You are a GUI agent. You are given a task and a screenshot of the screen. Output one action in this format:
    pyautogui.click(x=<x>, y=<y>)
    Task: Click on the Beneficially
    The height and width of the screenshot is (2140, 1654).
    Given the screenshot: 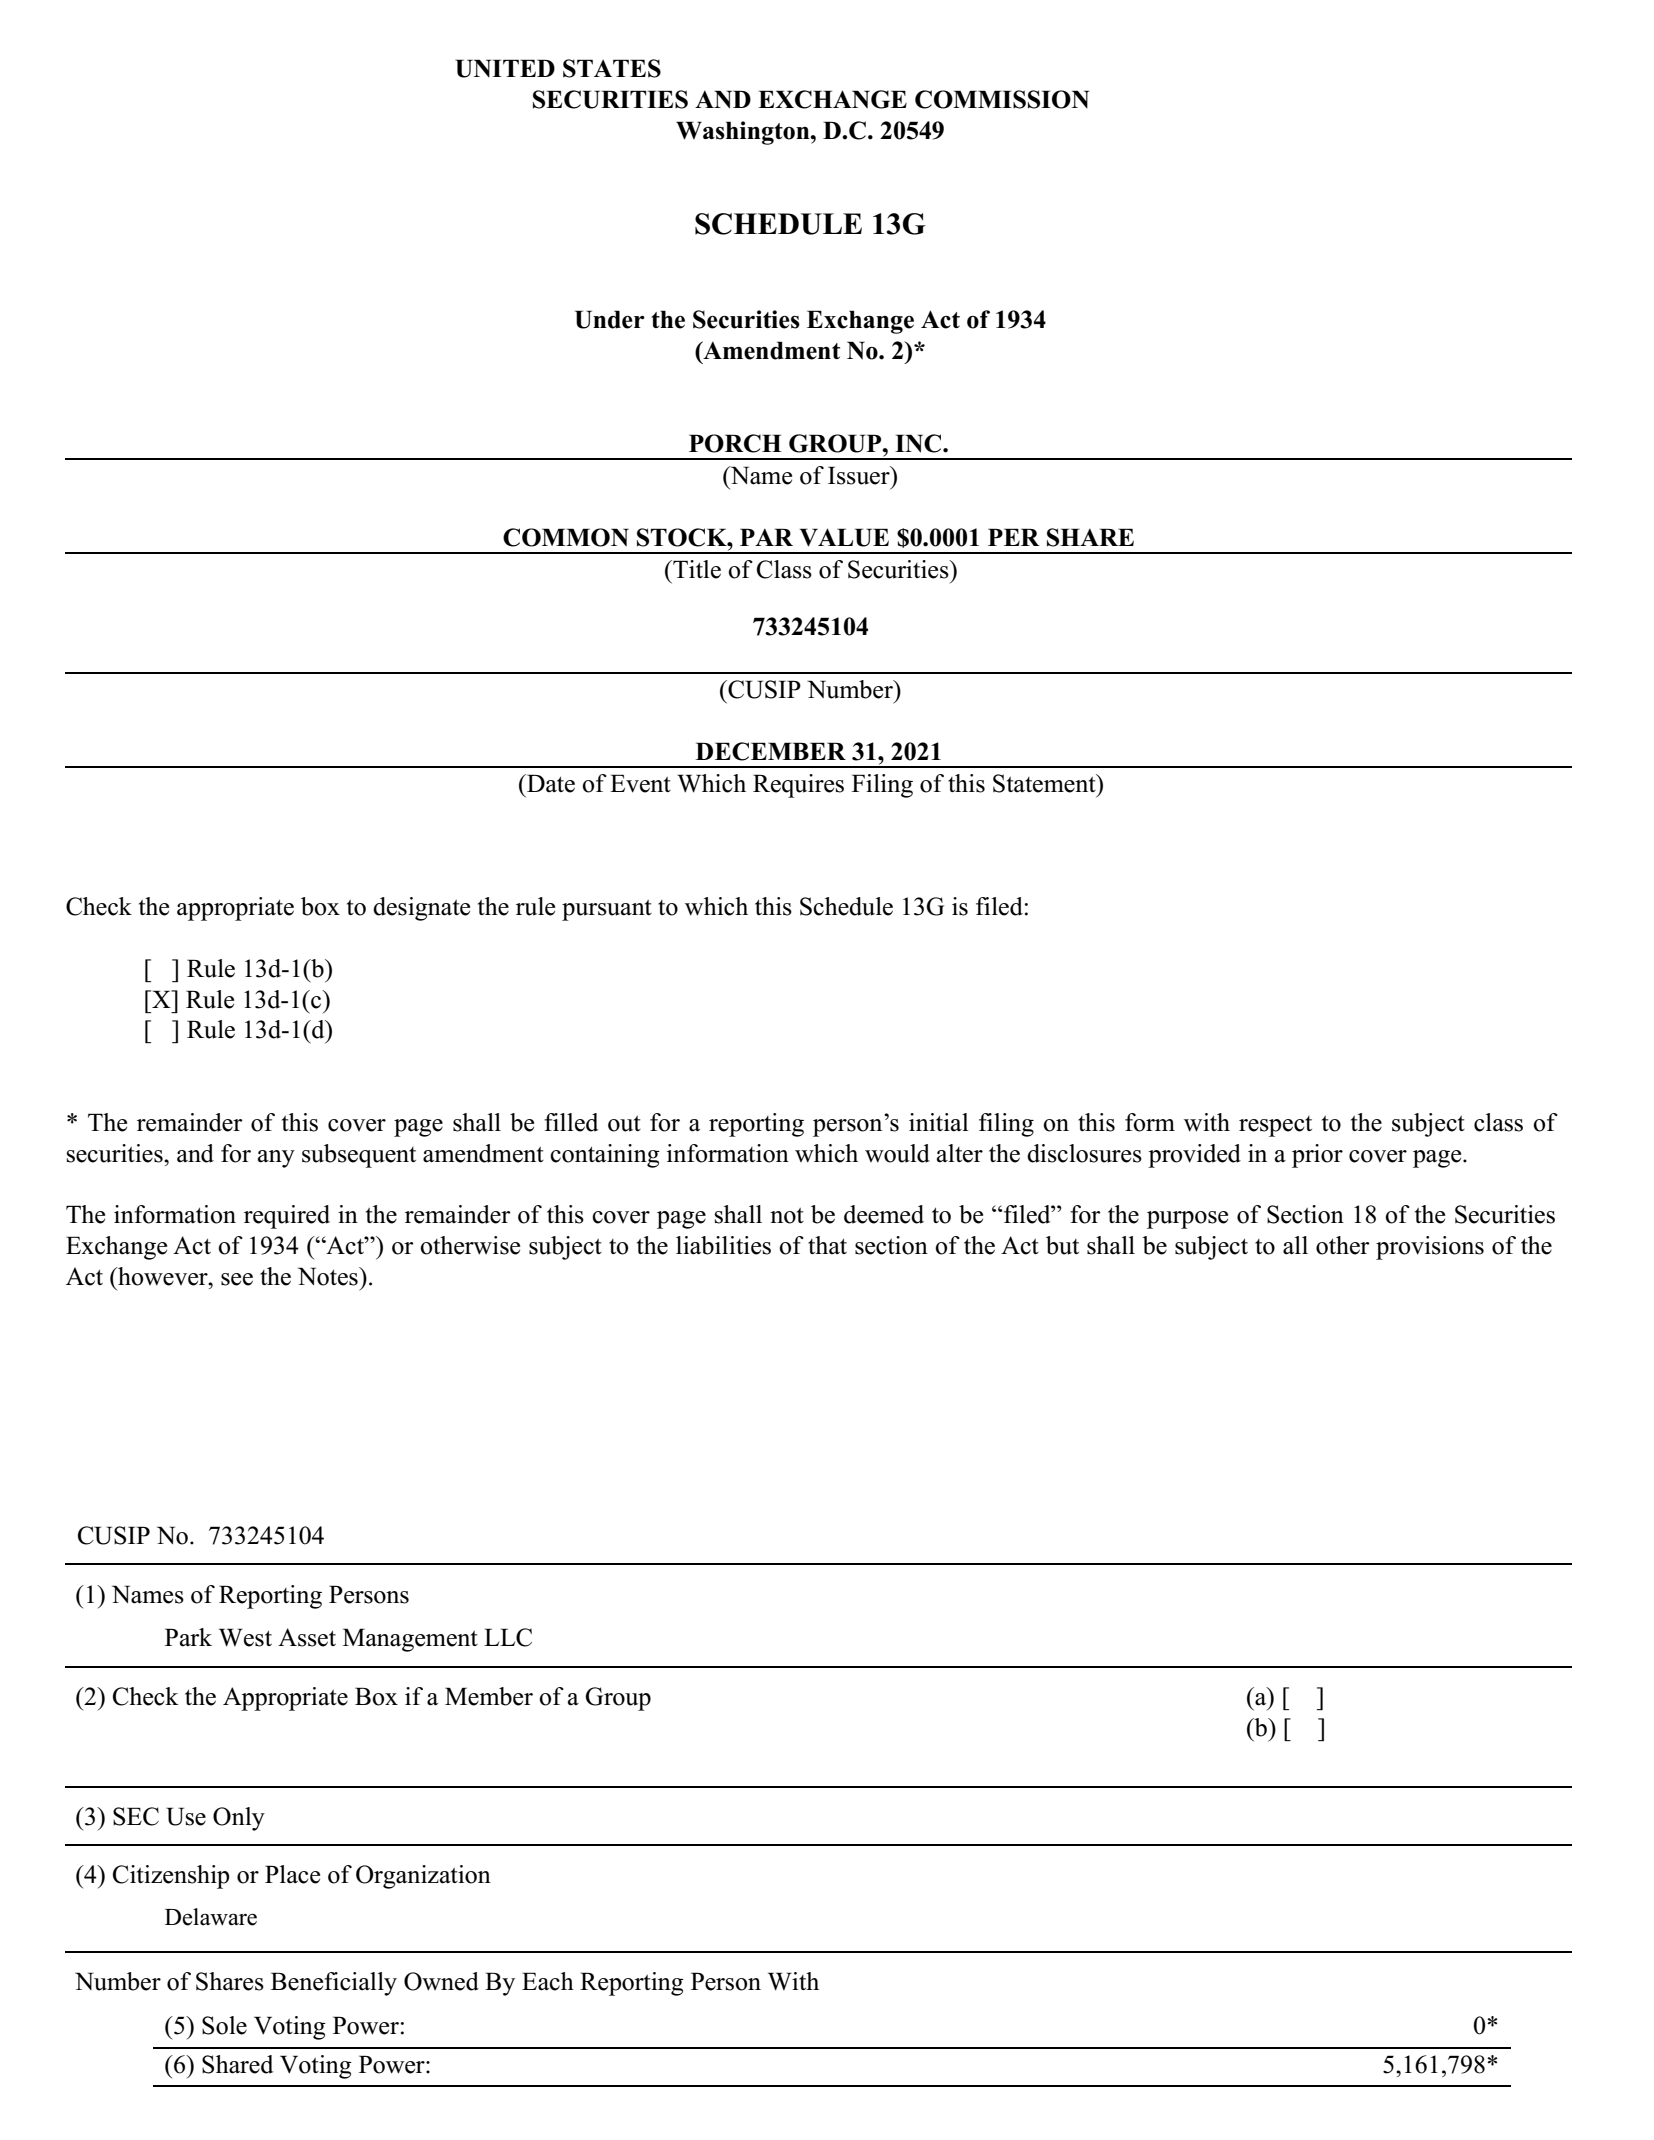 What is the action you would take?
    pyautogui.click(x=334, y=1984)
